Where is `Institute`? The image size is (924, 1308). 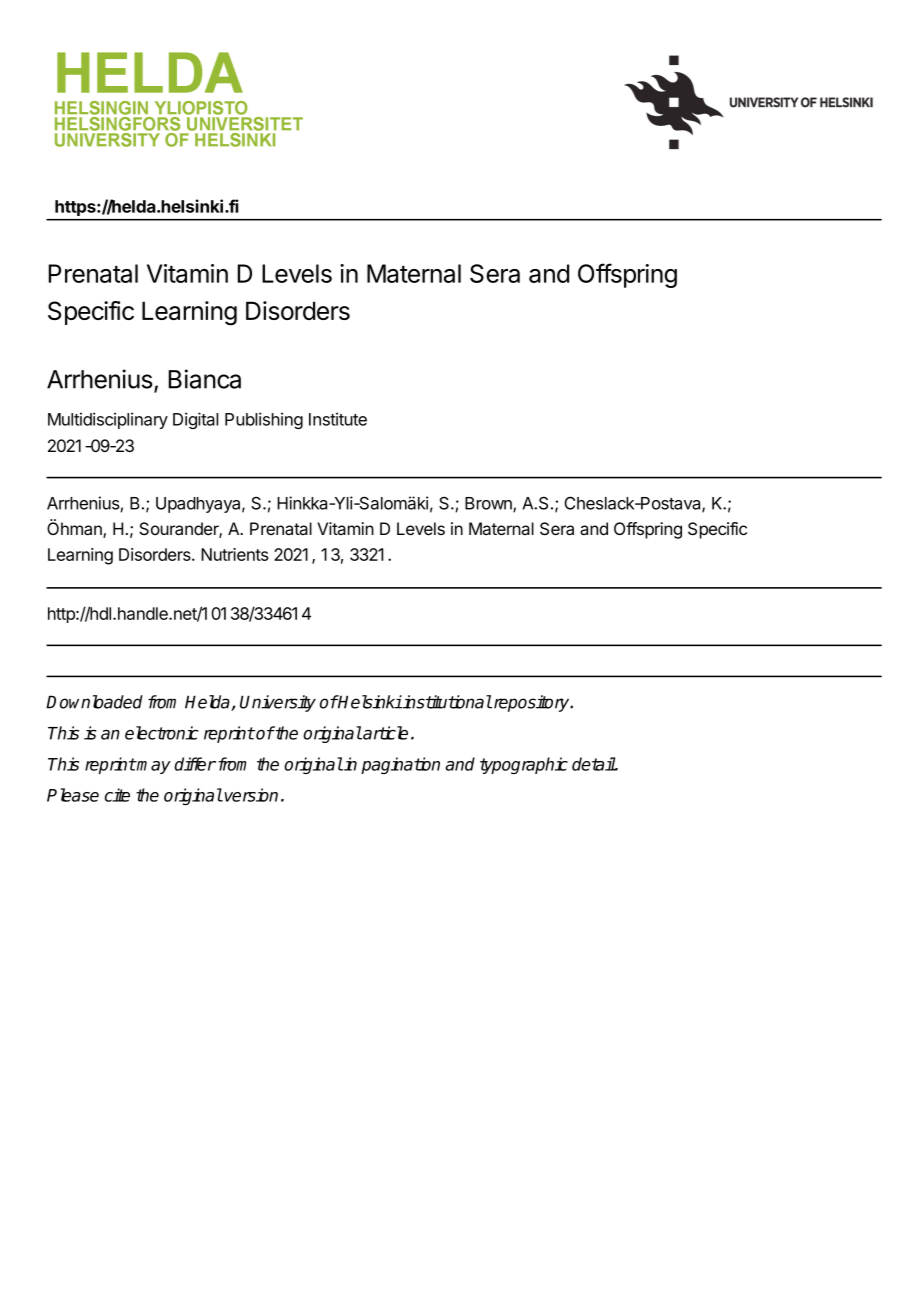 Institute is located at coordinates (338, 419).
